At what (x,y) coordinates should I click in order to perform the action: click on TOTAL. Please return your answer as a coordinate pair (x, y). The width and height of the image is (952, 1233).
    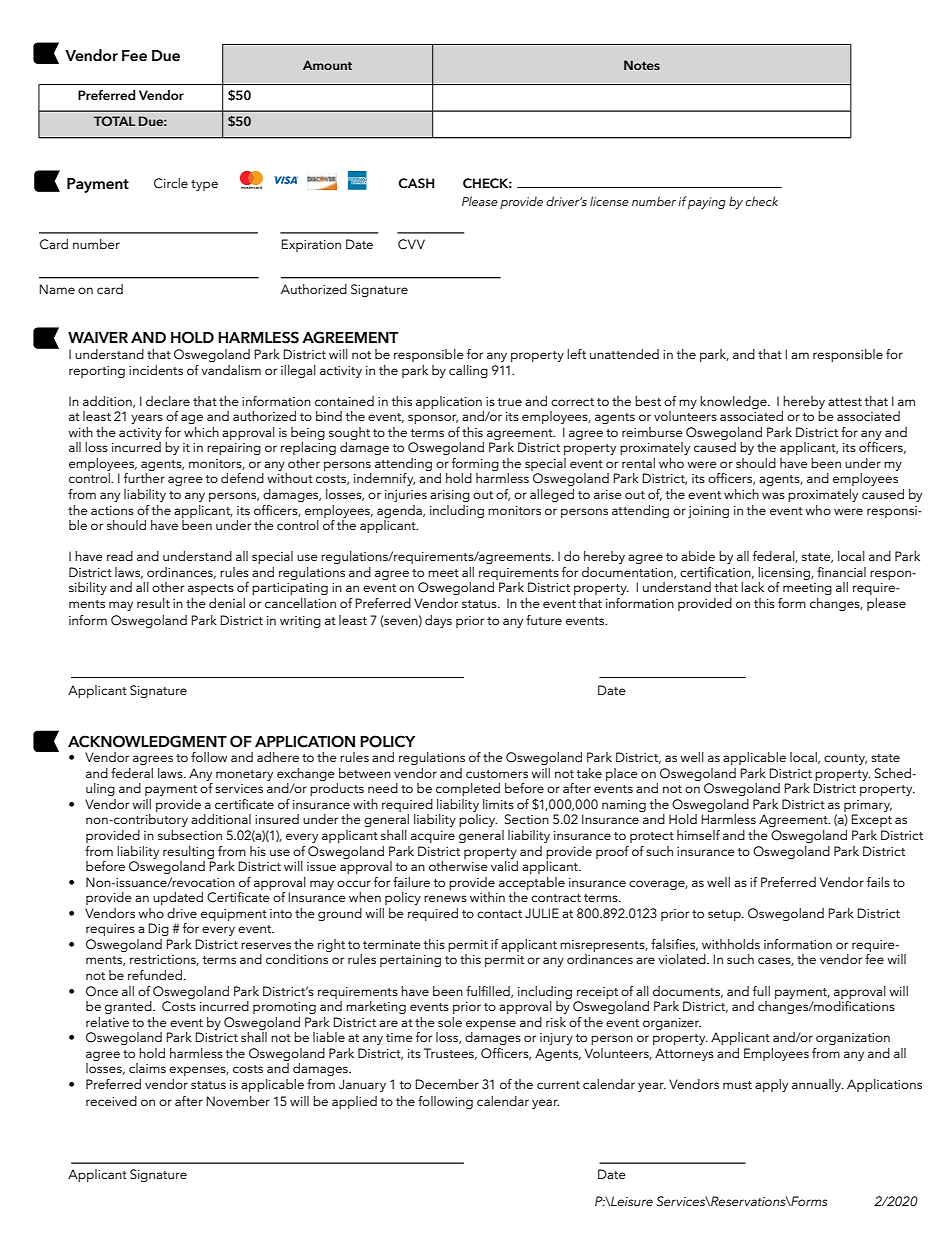
    Looking at the image, I should click on (114, 121).
